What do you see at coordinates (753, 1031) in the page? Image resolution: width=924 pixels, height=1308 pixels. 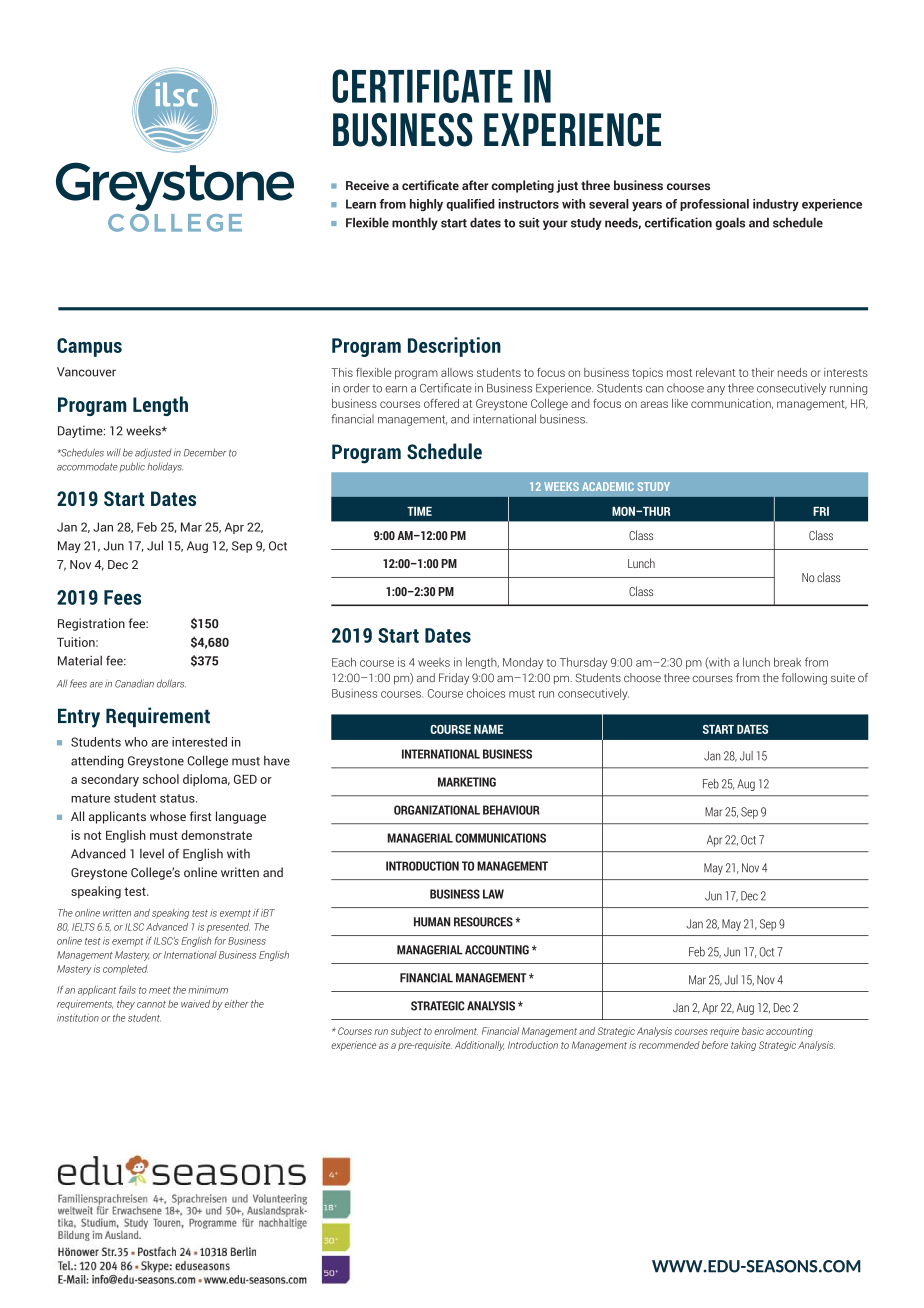 I see `basic` at bounding box center [753, 1031].
